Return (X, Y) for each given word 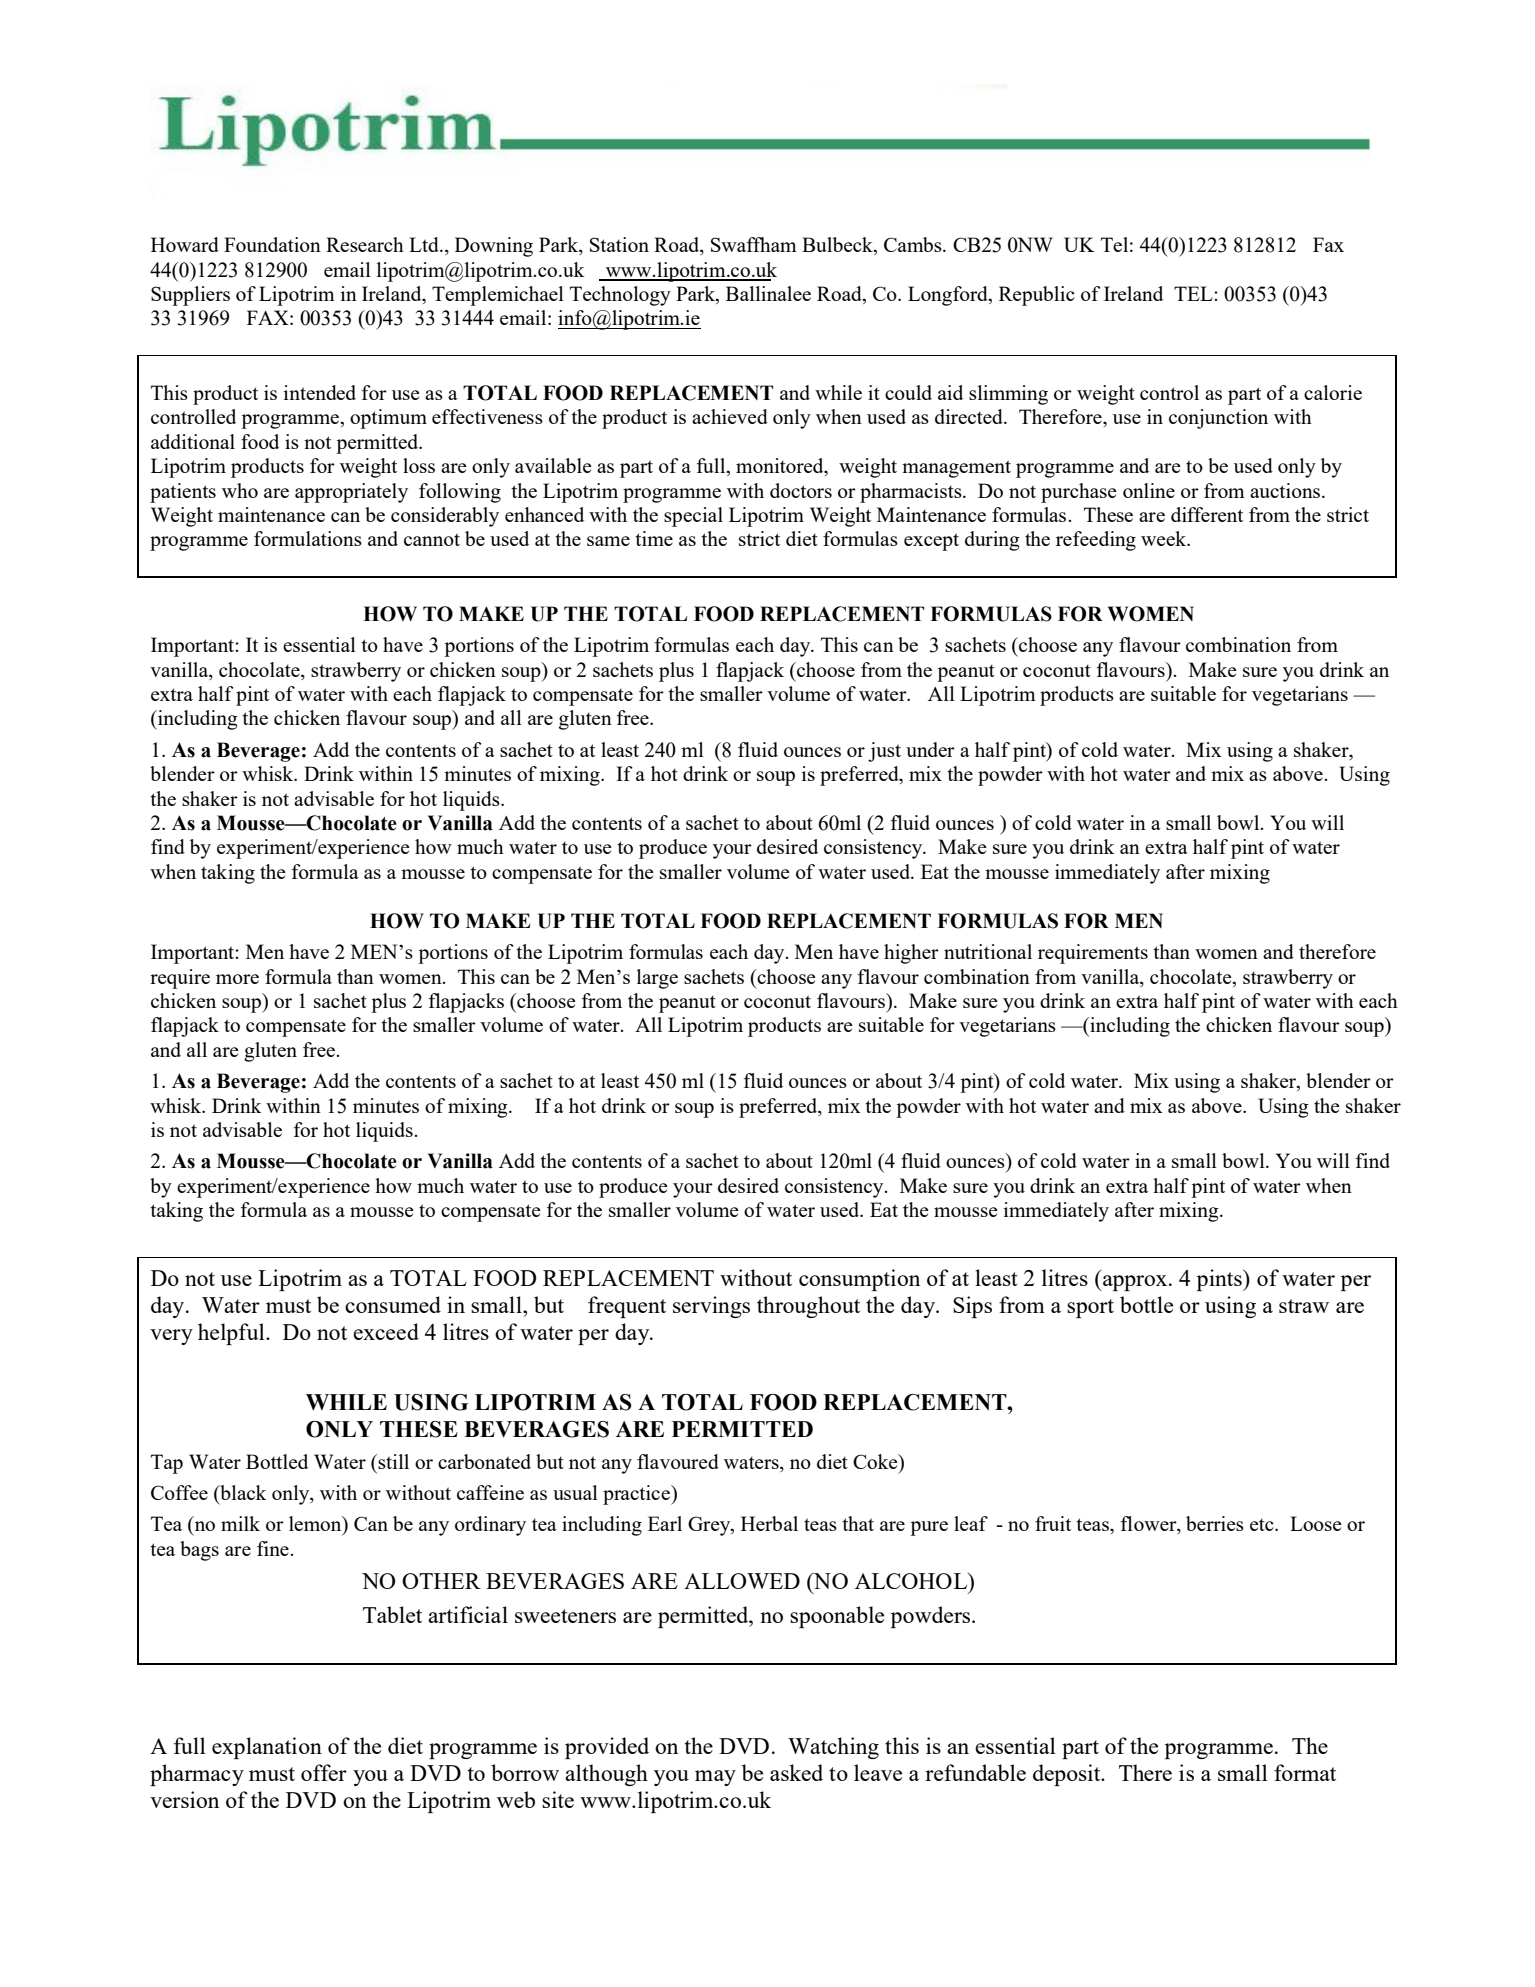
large (657, 979)
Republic (1037, 296)
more (237, 979)
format (1305, 1772)
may (715, 1778)
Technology (620, 296)
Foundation (272, 244)
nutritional (988, 951)
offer (324, 1772)
